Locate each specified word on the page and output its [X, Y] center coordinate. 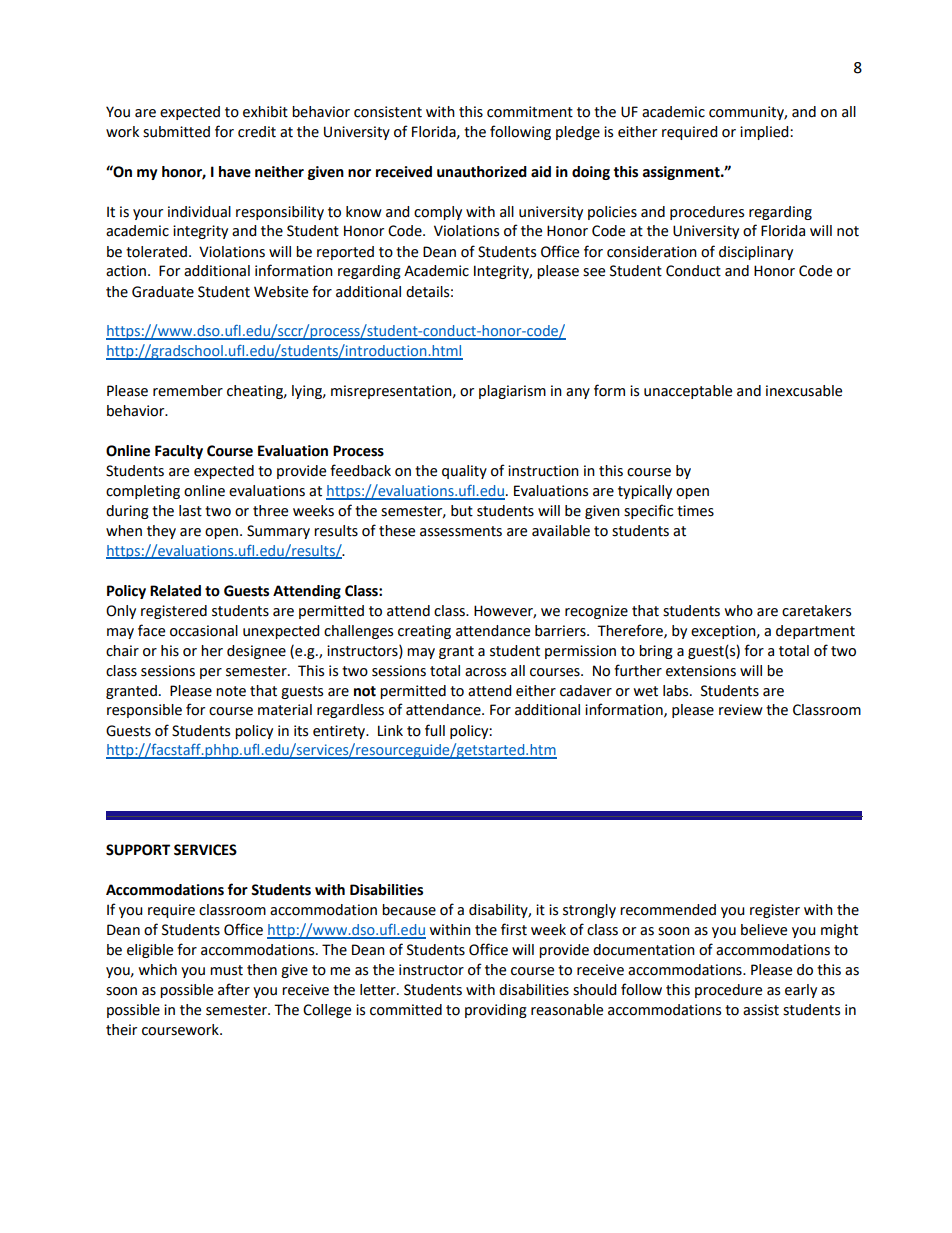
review [741, 710]
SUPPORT [138, 850]
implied [765, 133]
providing [496, 1011]
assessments [461, 531]
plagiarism [512, 392]
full [435, 730]
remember [188, 391]
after [234, 989]
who [738, 611]
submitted [176, 132]
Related [175, 591]
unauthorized [482, 172]
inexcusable [804, 391]
